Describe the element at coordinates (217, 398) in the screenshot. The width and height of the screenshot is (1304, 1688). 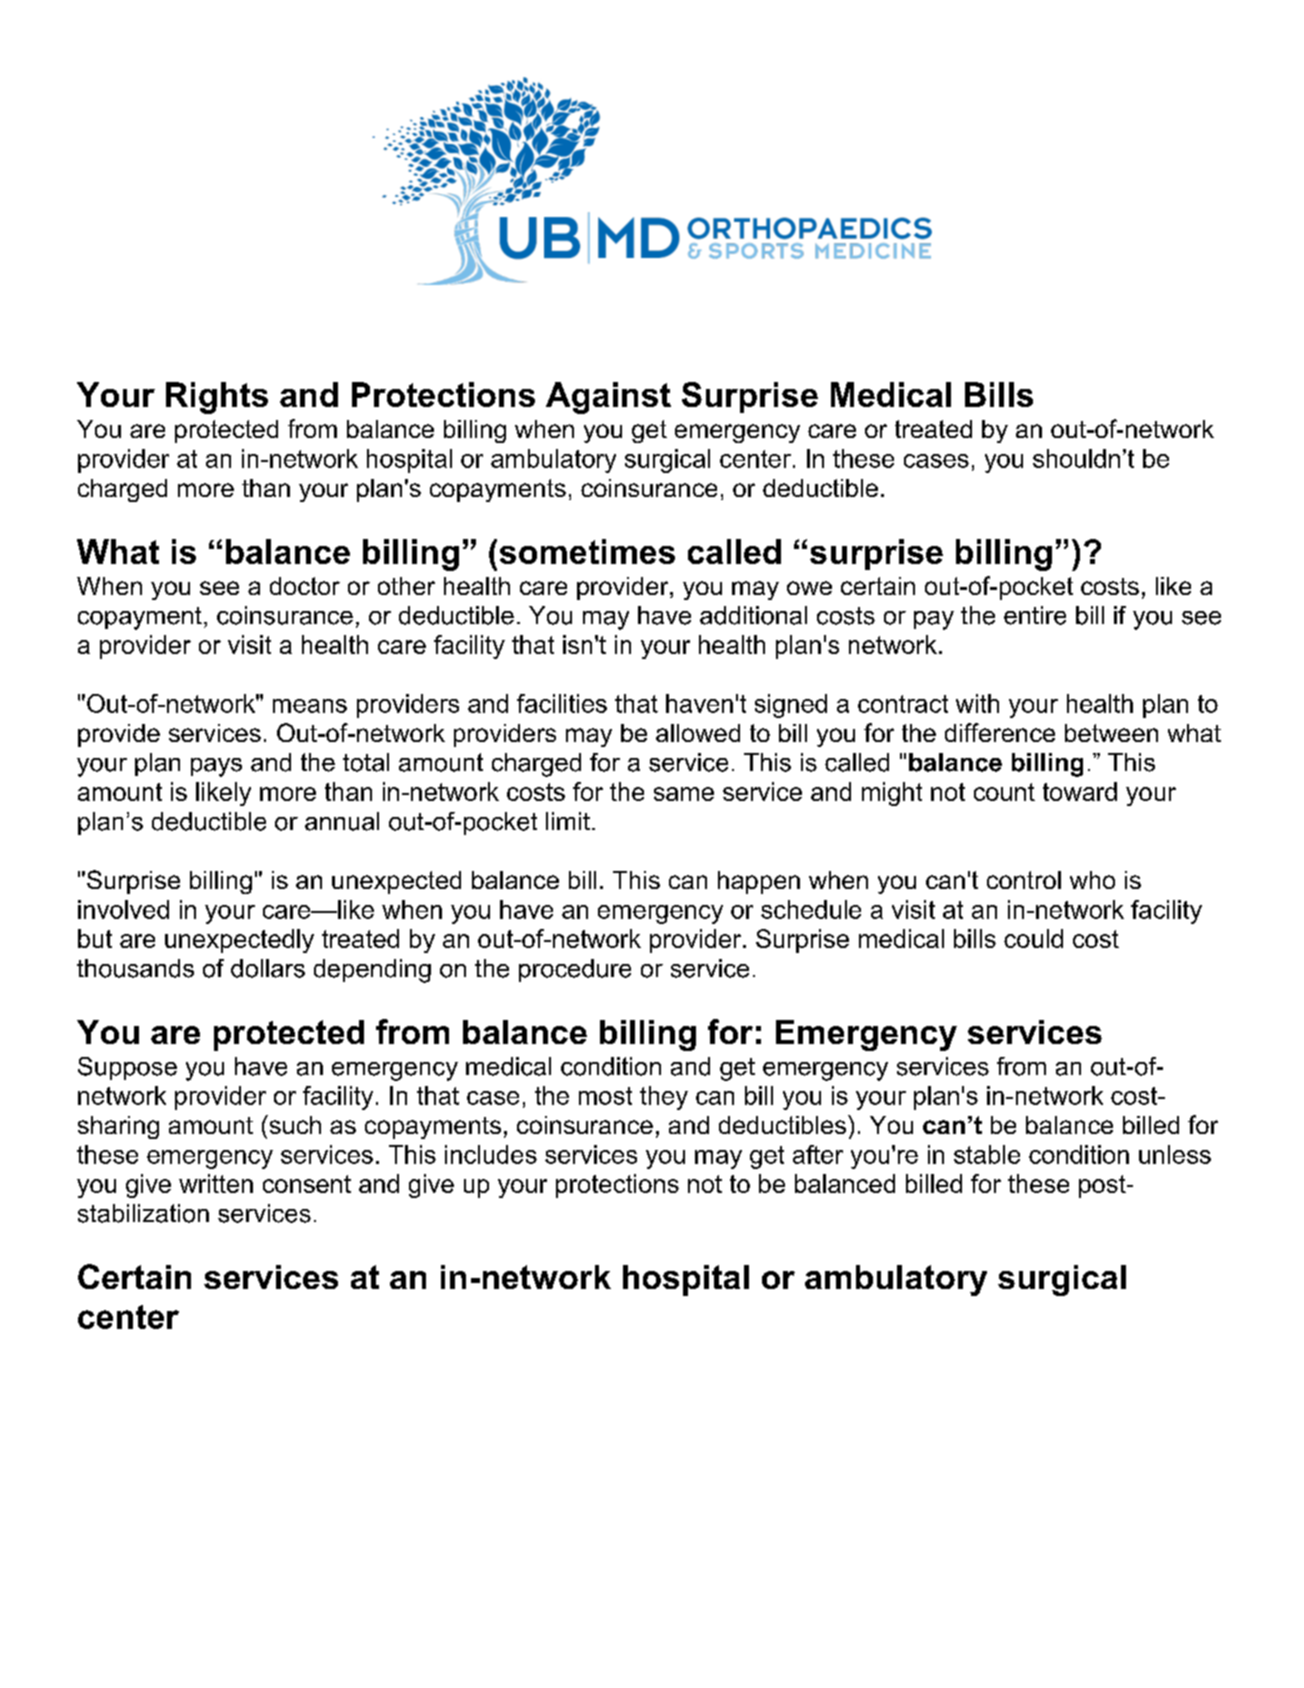
I see `Rights` at that location.
